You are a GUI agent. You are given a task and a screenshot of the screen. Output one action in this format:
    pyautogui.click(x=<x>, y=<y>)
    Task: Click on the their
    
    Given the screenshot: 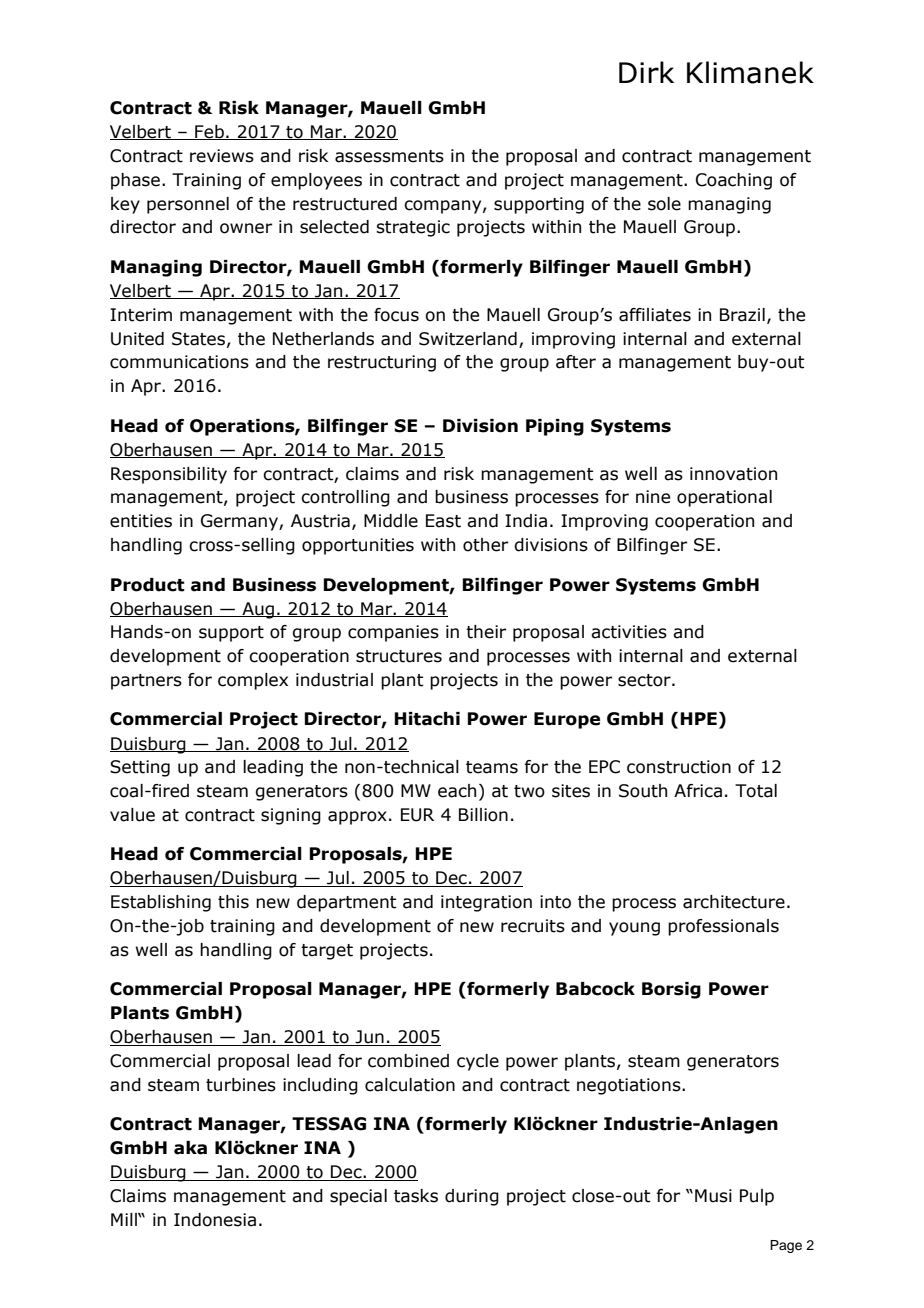 What is the action you would take?
    pyautogui.click(x=486, y=632)
